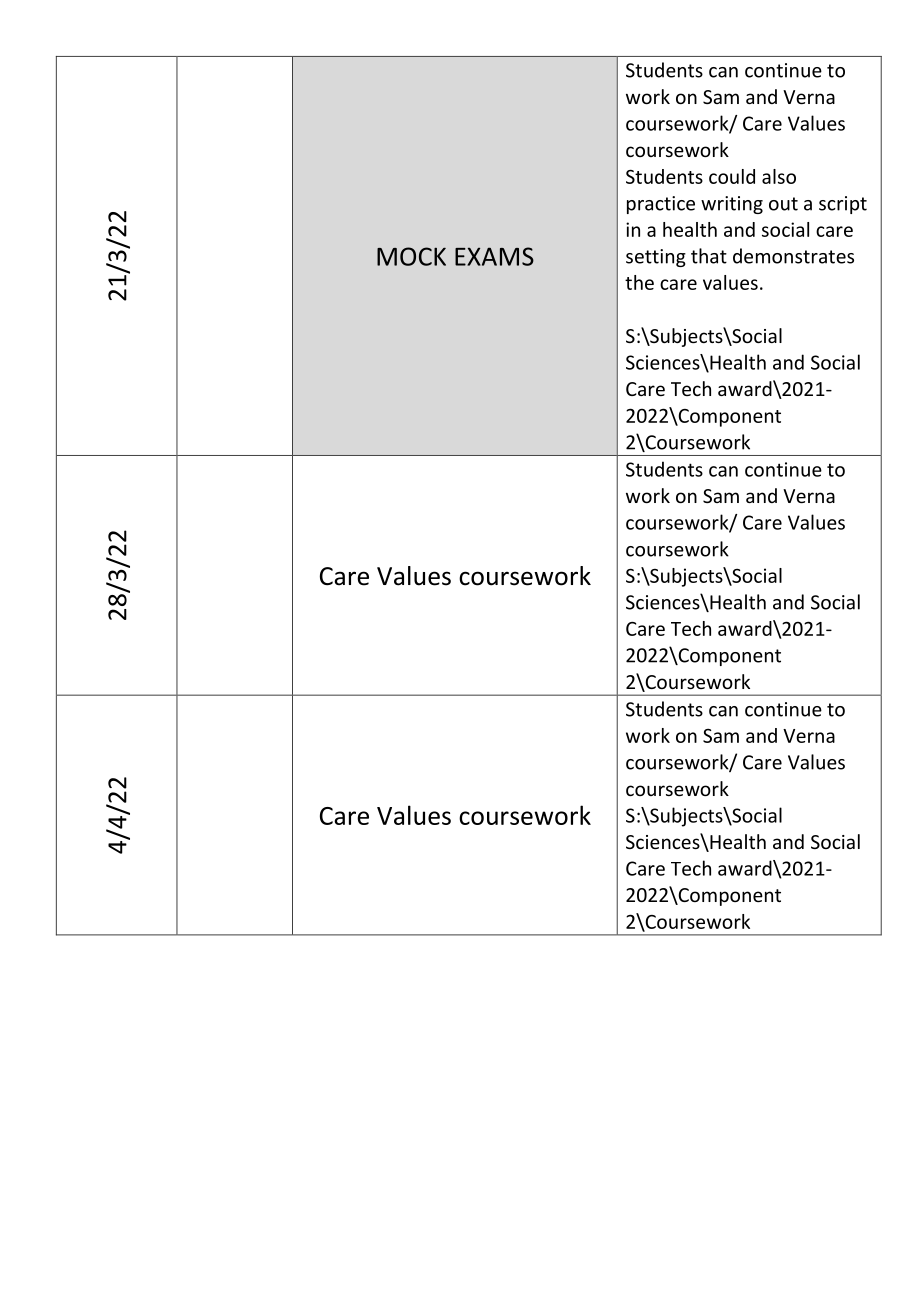  I want to click on setting, so click(656, 258).
